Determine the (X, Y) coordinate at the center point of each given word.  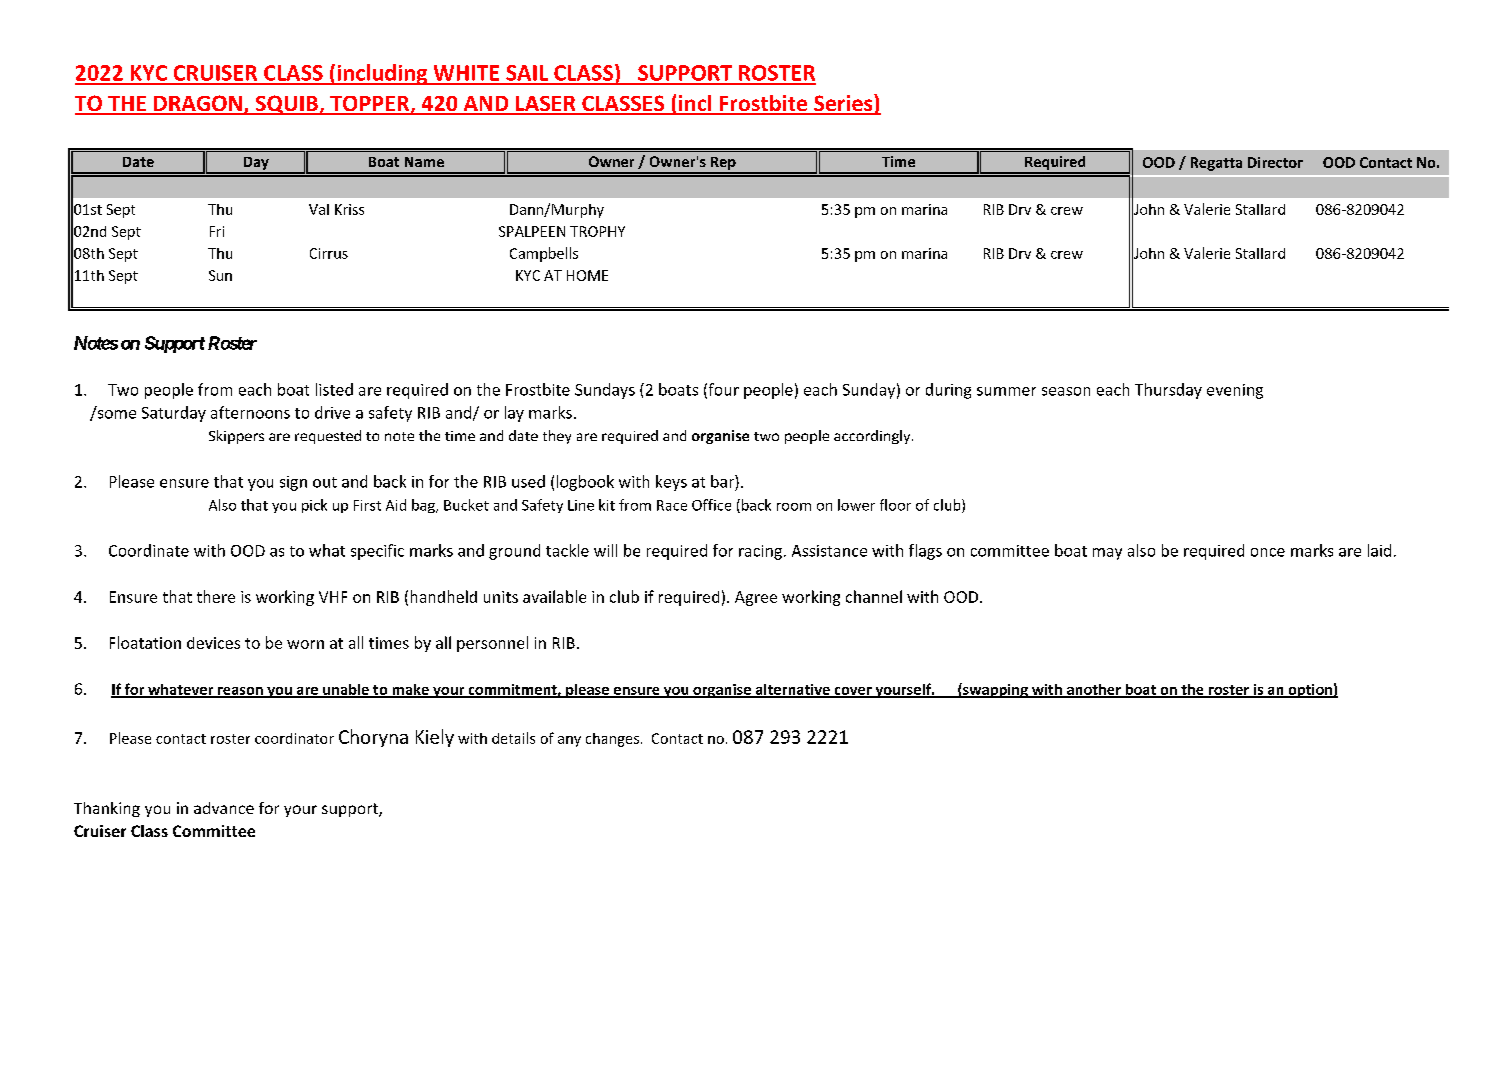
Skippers (236, 437)
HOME (587, 275)
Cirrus (329, 253)
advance (224, 808)
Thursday (1168, 391)
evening (1235, 391)
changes (612, 740)
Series (843, 104)
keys (671, 483)
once (1268, 552)
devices (213, 643)
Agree (756, 598)
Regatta (1216, 164)
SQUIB (286, 105)
